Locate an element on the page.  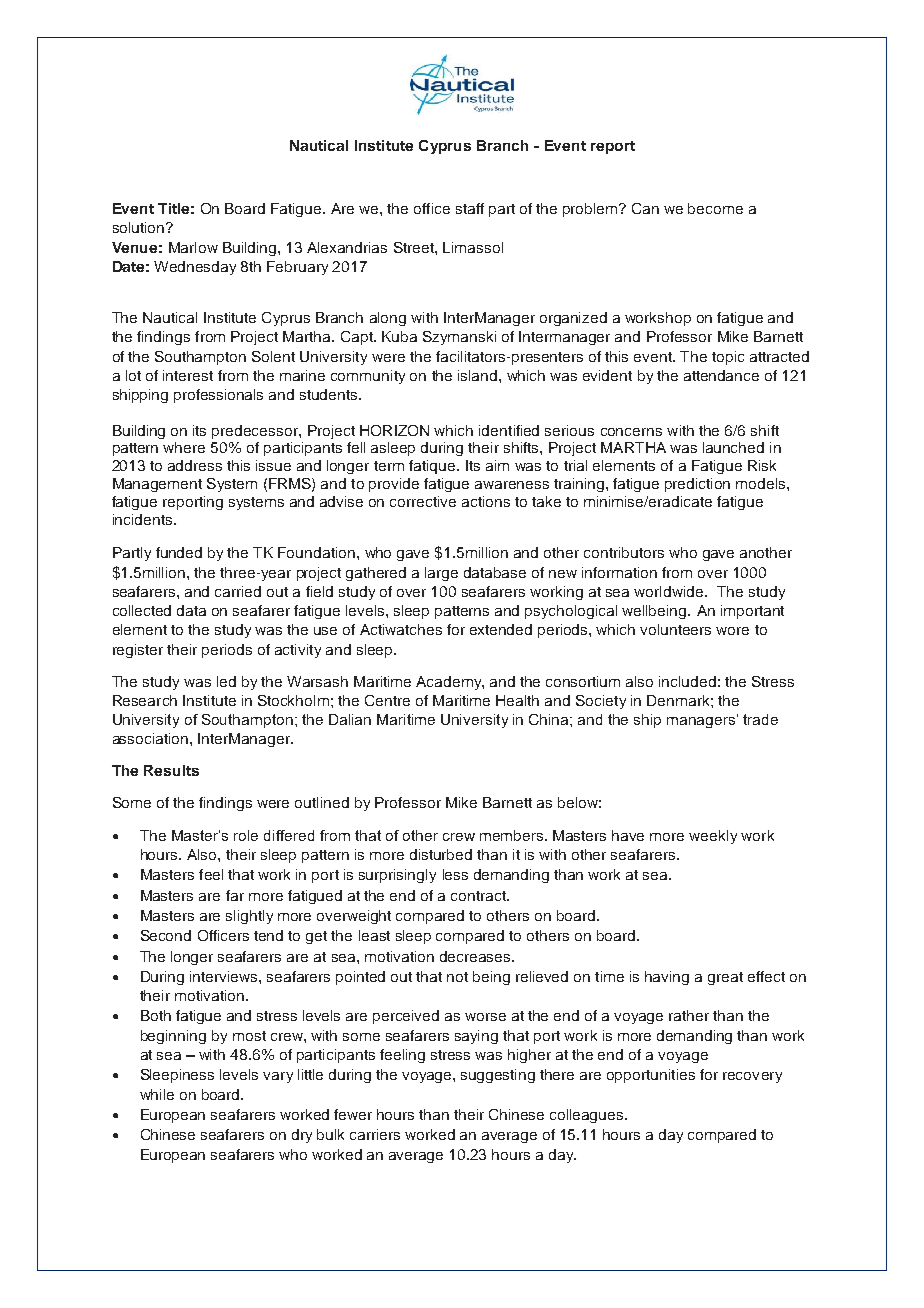
become is located at coordinates (715, 208).
